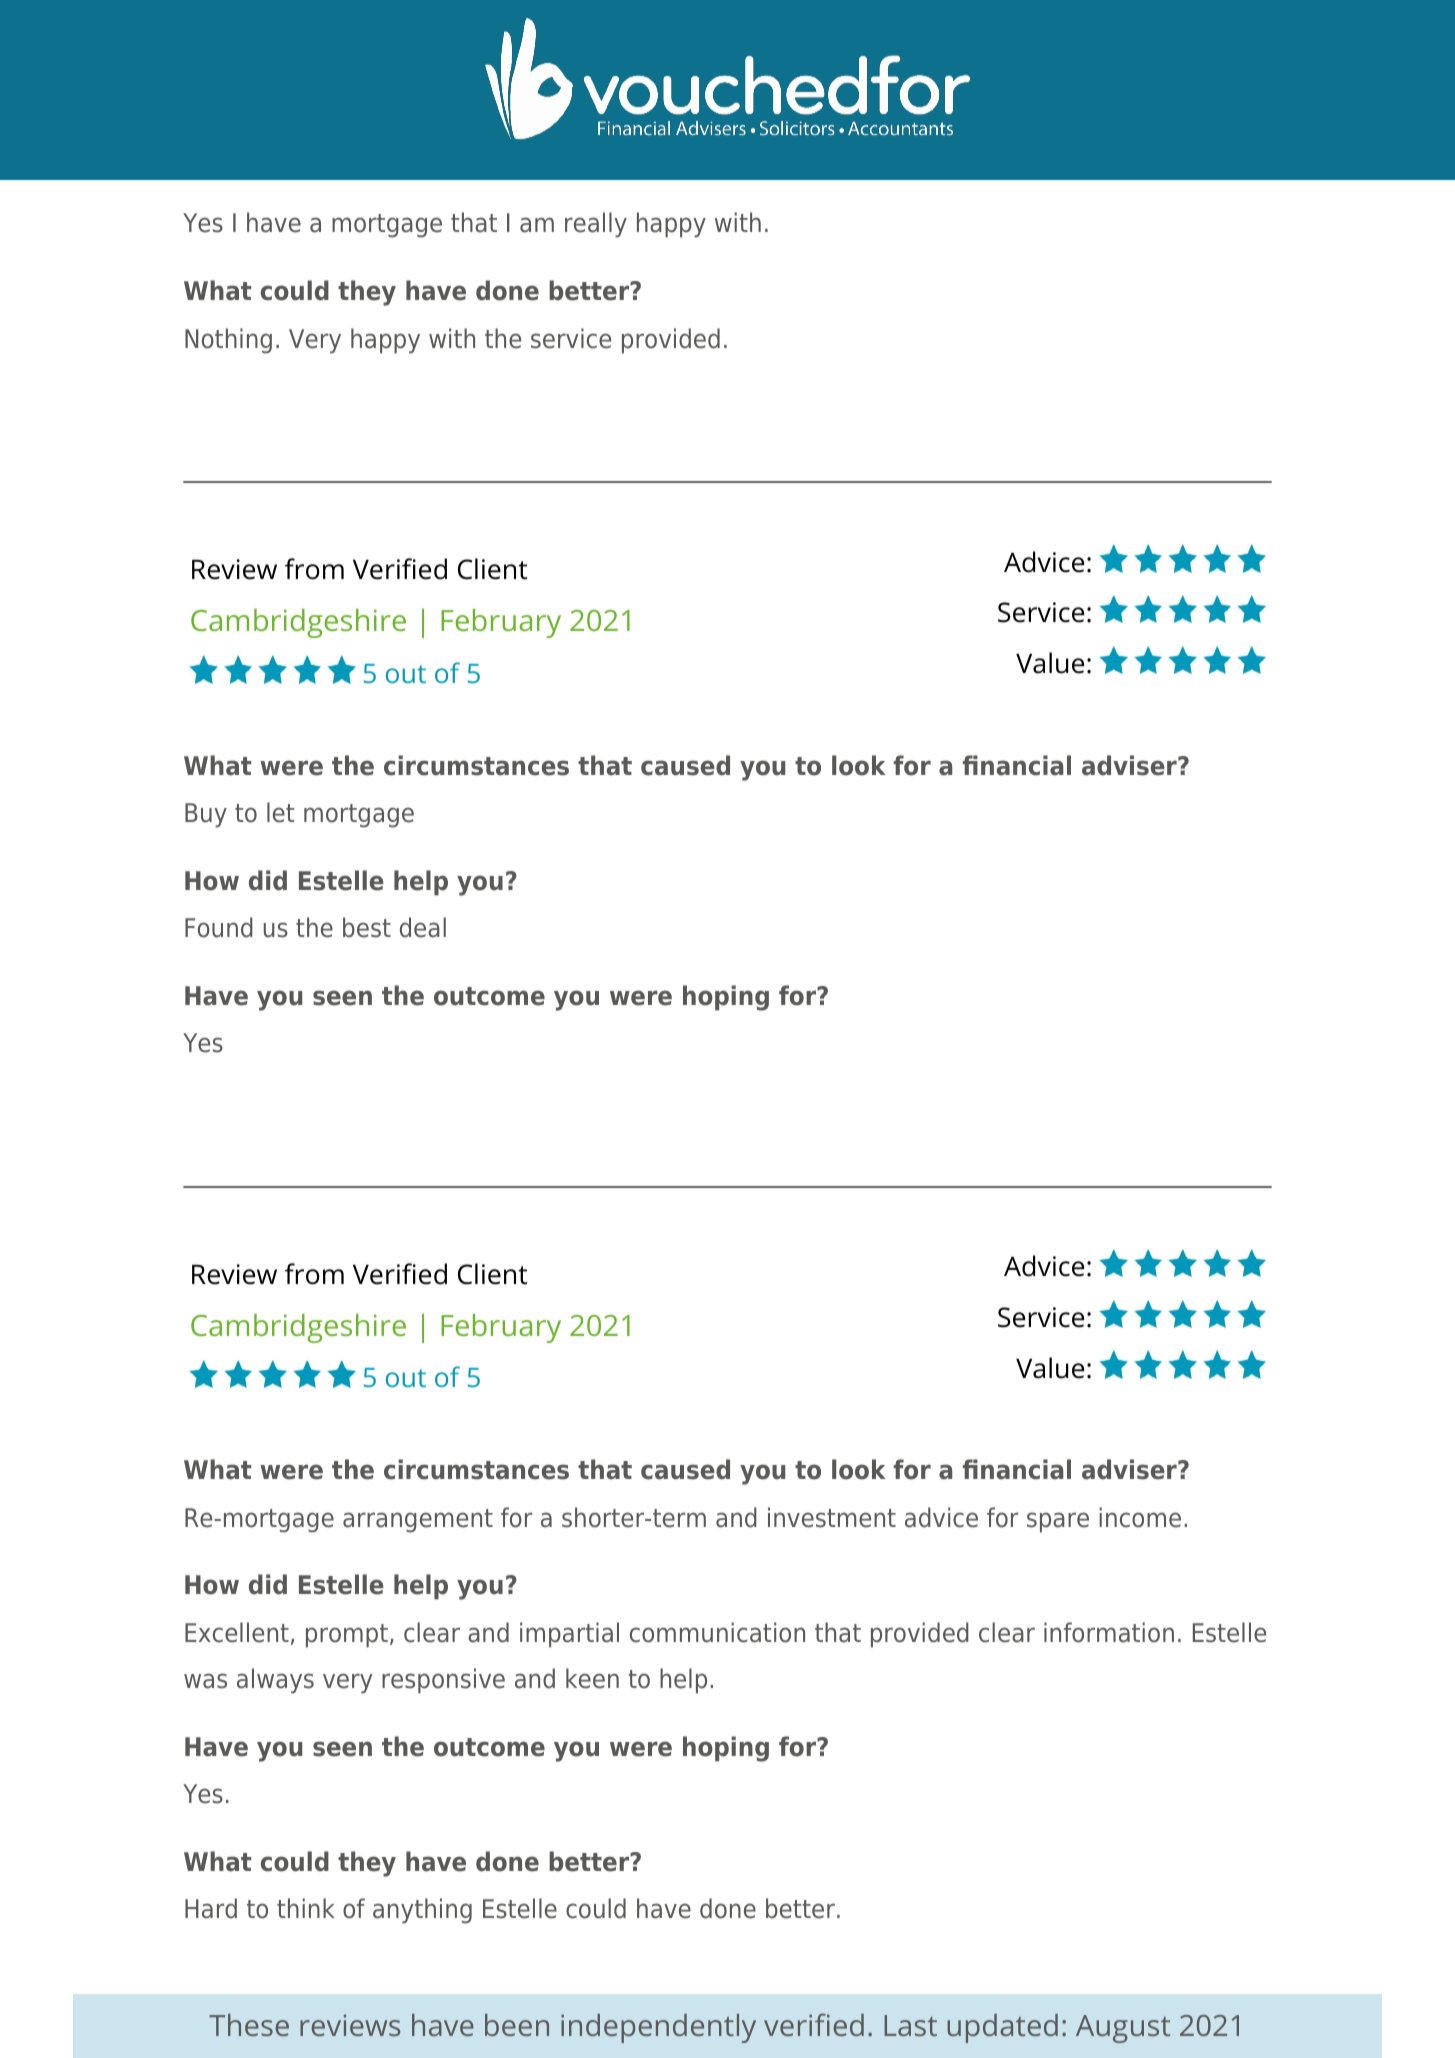 The width and height of the screenshot is (1455, 2058). Describe the element at coordinates (367, 927) in the screenshot. I see `best` at that location.
